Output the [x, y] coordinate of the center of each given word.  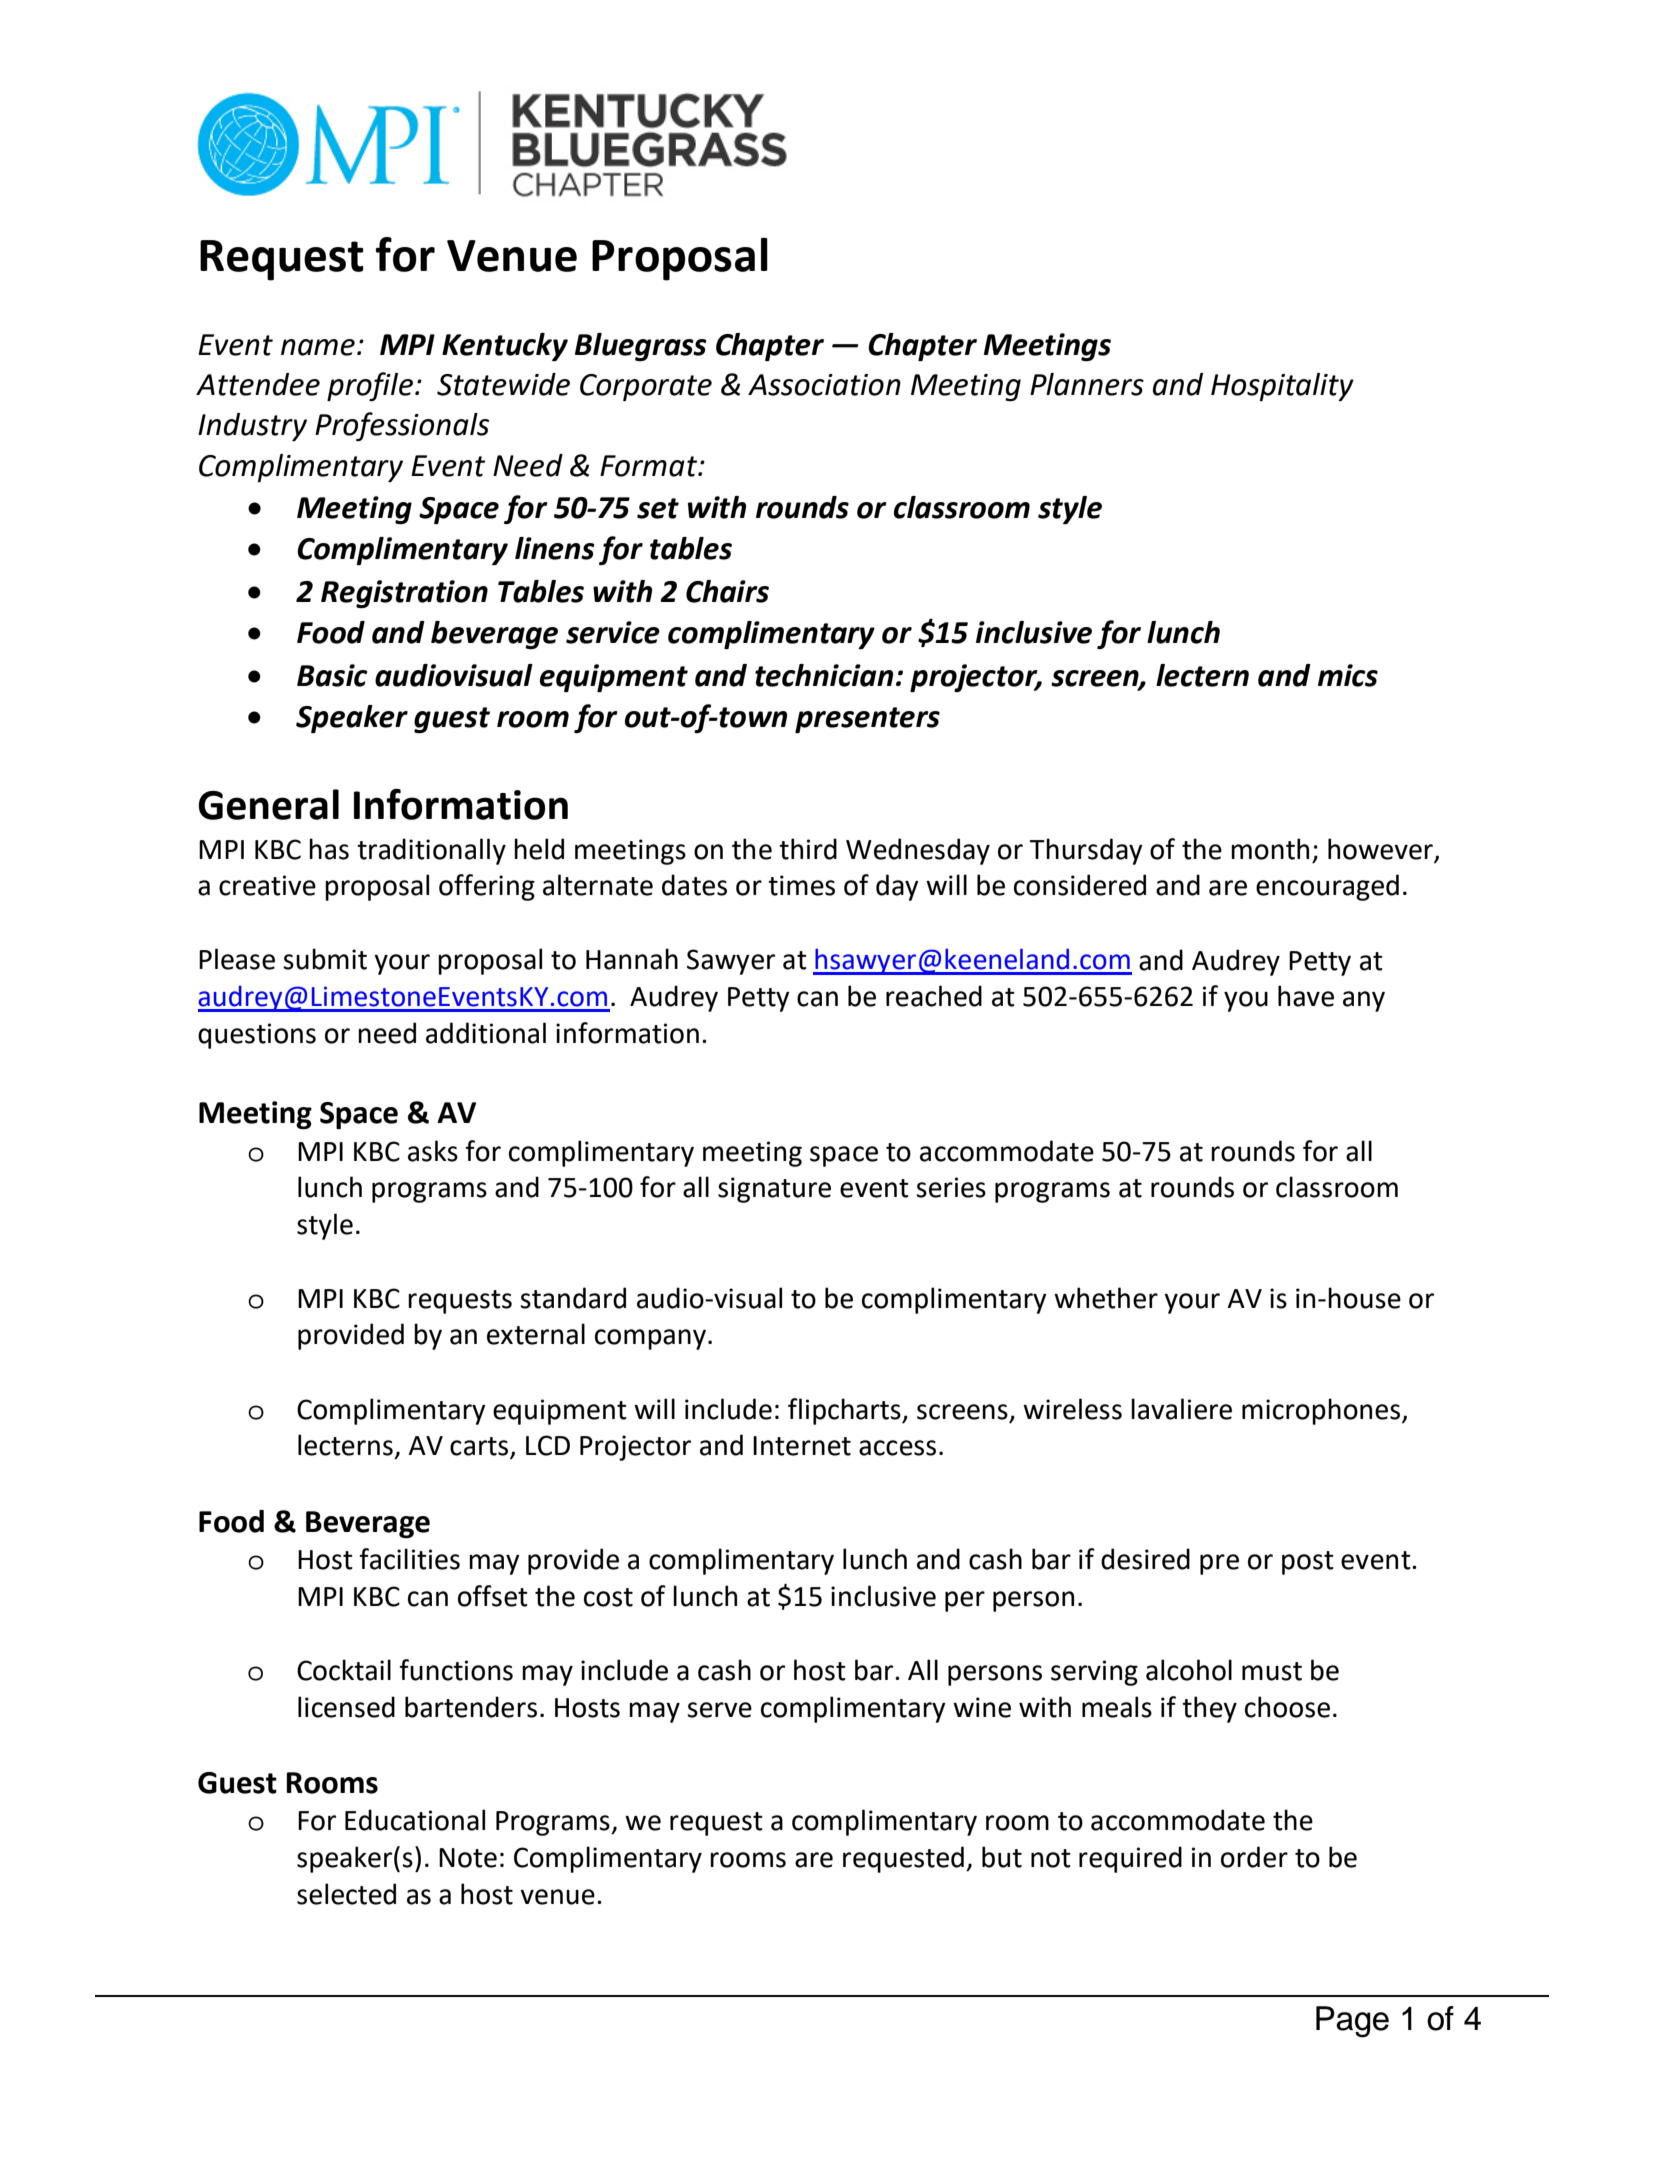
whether [1106, 1298]
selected [346, 1894]
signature [774, 1190]
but [1002, 1857]
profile [370, 386]
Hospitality [1282, 387]
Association [824, 385]
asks [433, 1151]
